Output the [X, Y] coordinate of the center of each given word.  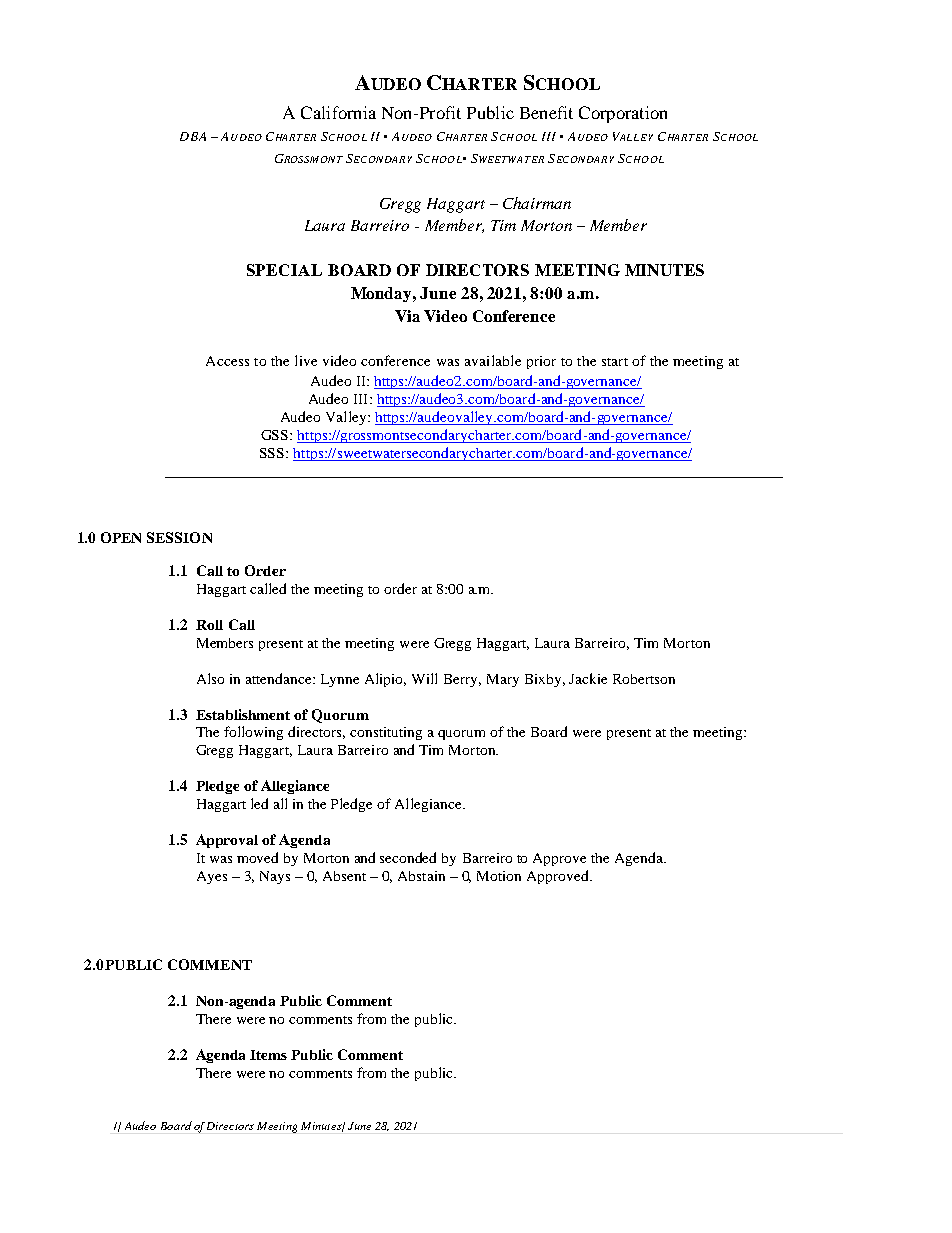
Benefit [546, 112]
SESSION [179, 537]
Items [268, 1055]
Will [424, 678]
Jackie [588, 678]
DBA [193, 136]
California [338, 112]
